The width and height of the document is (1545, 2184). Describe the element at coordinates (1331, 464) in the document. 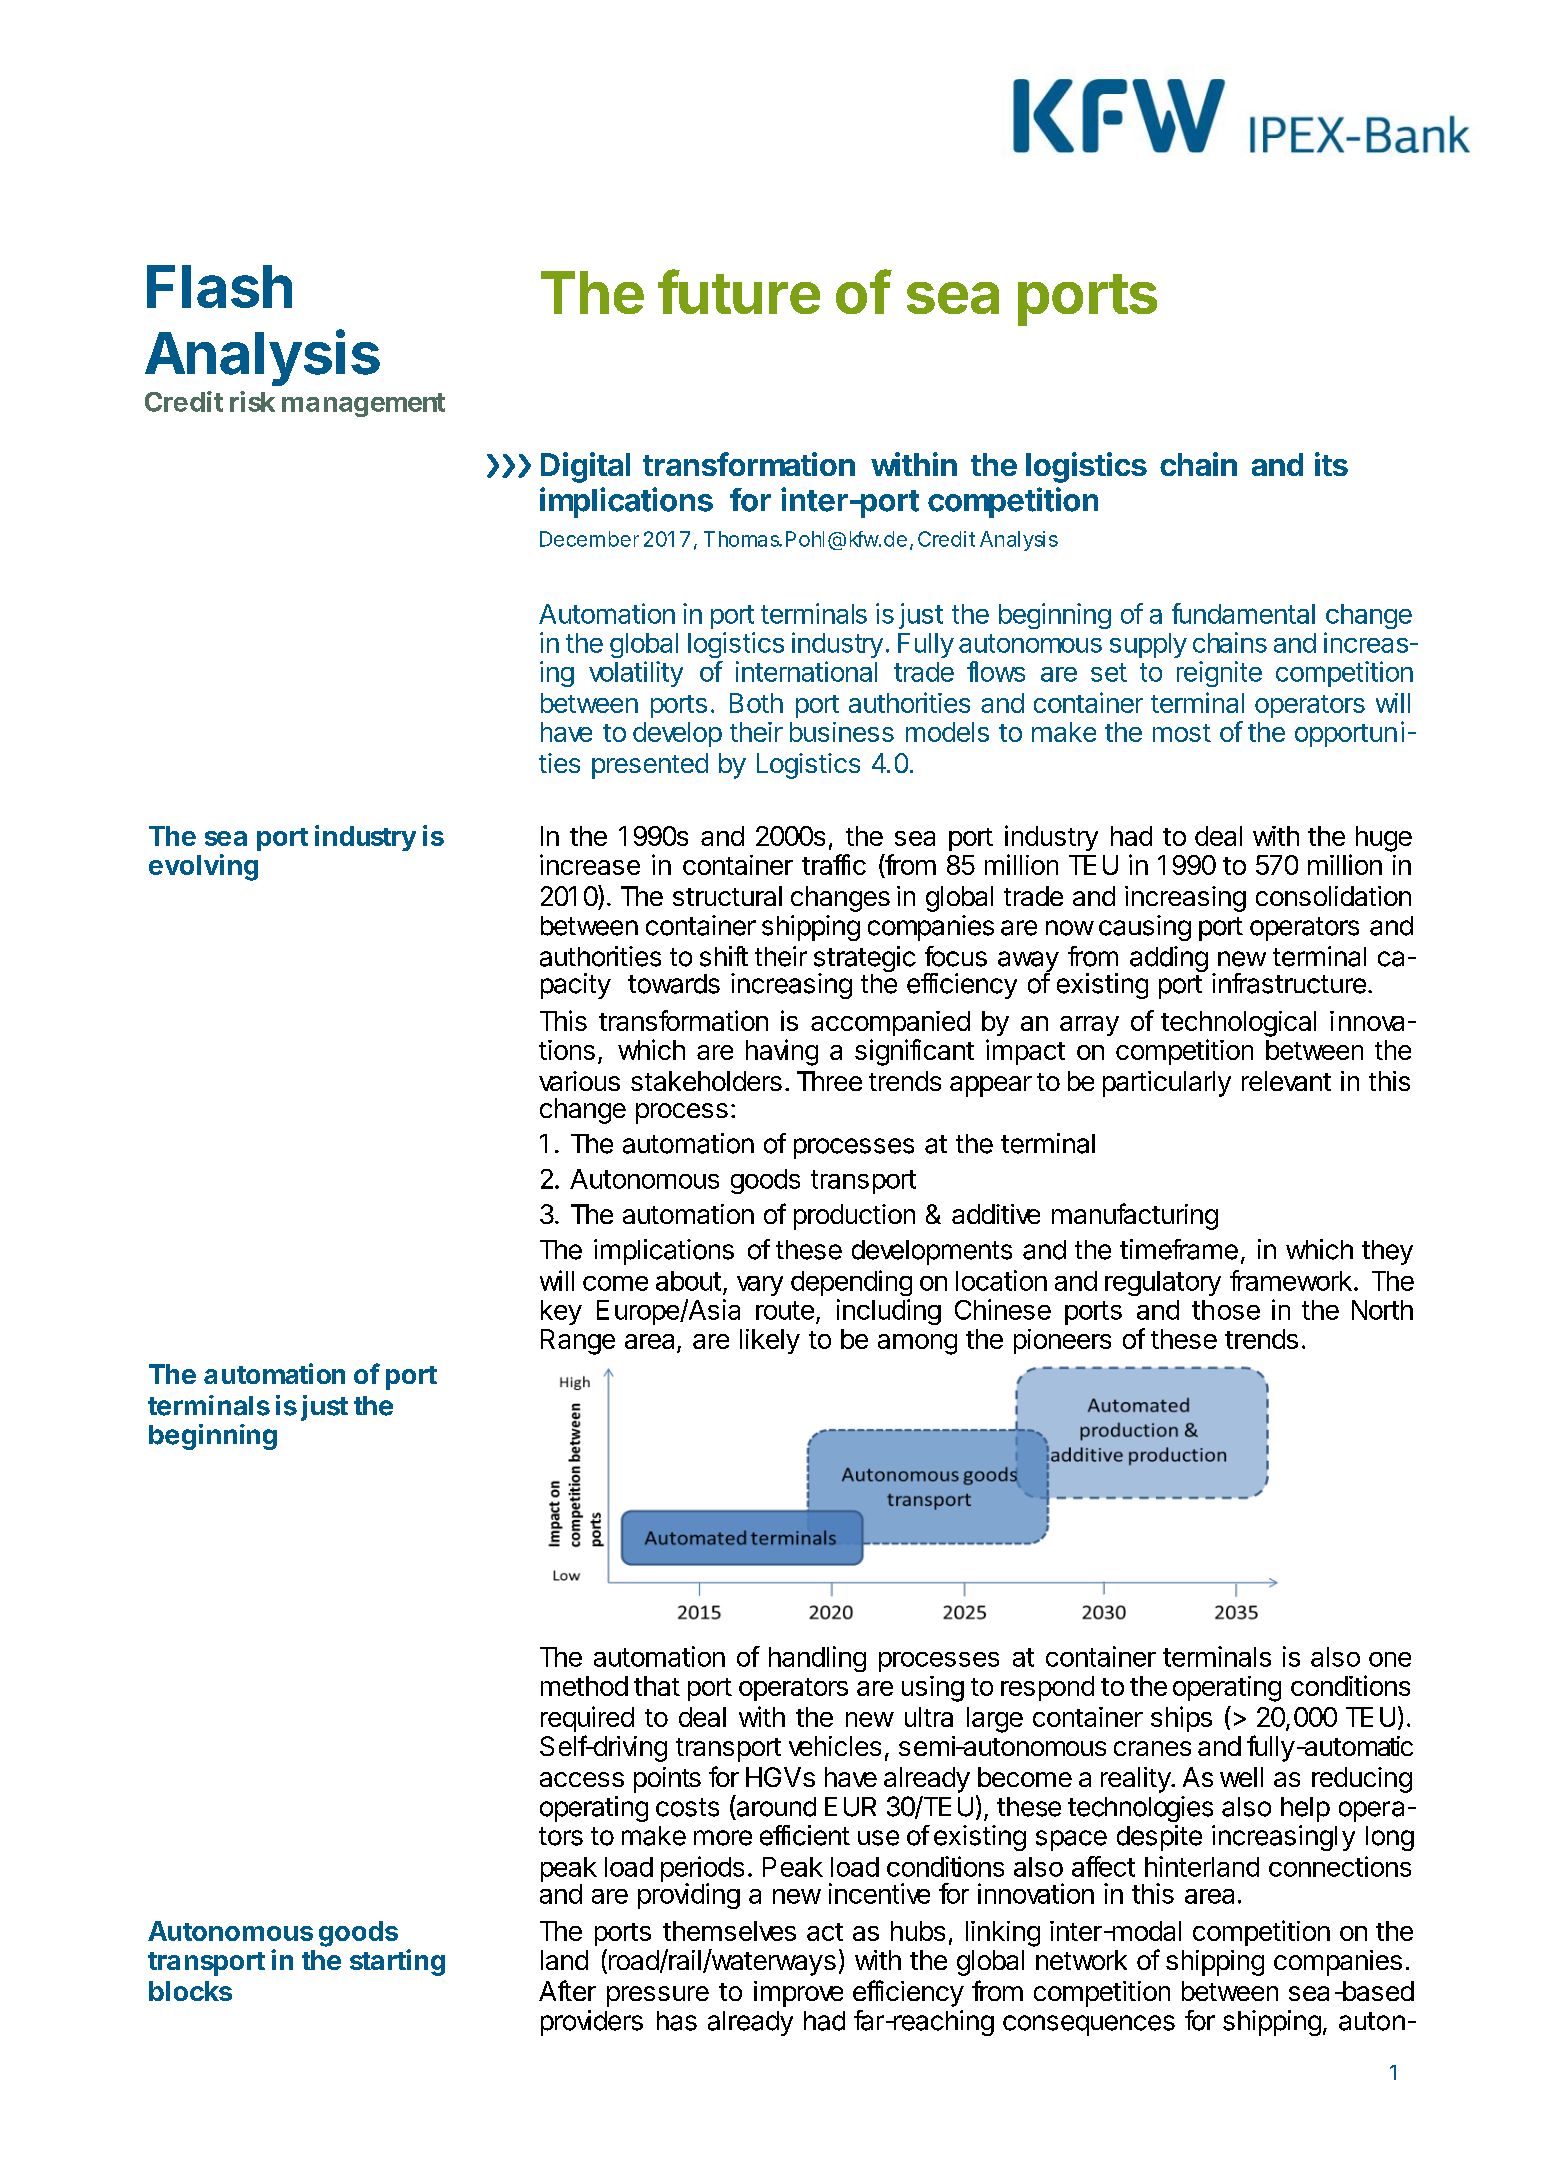

I see `its` at that location.
